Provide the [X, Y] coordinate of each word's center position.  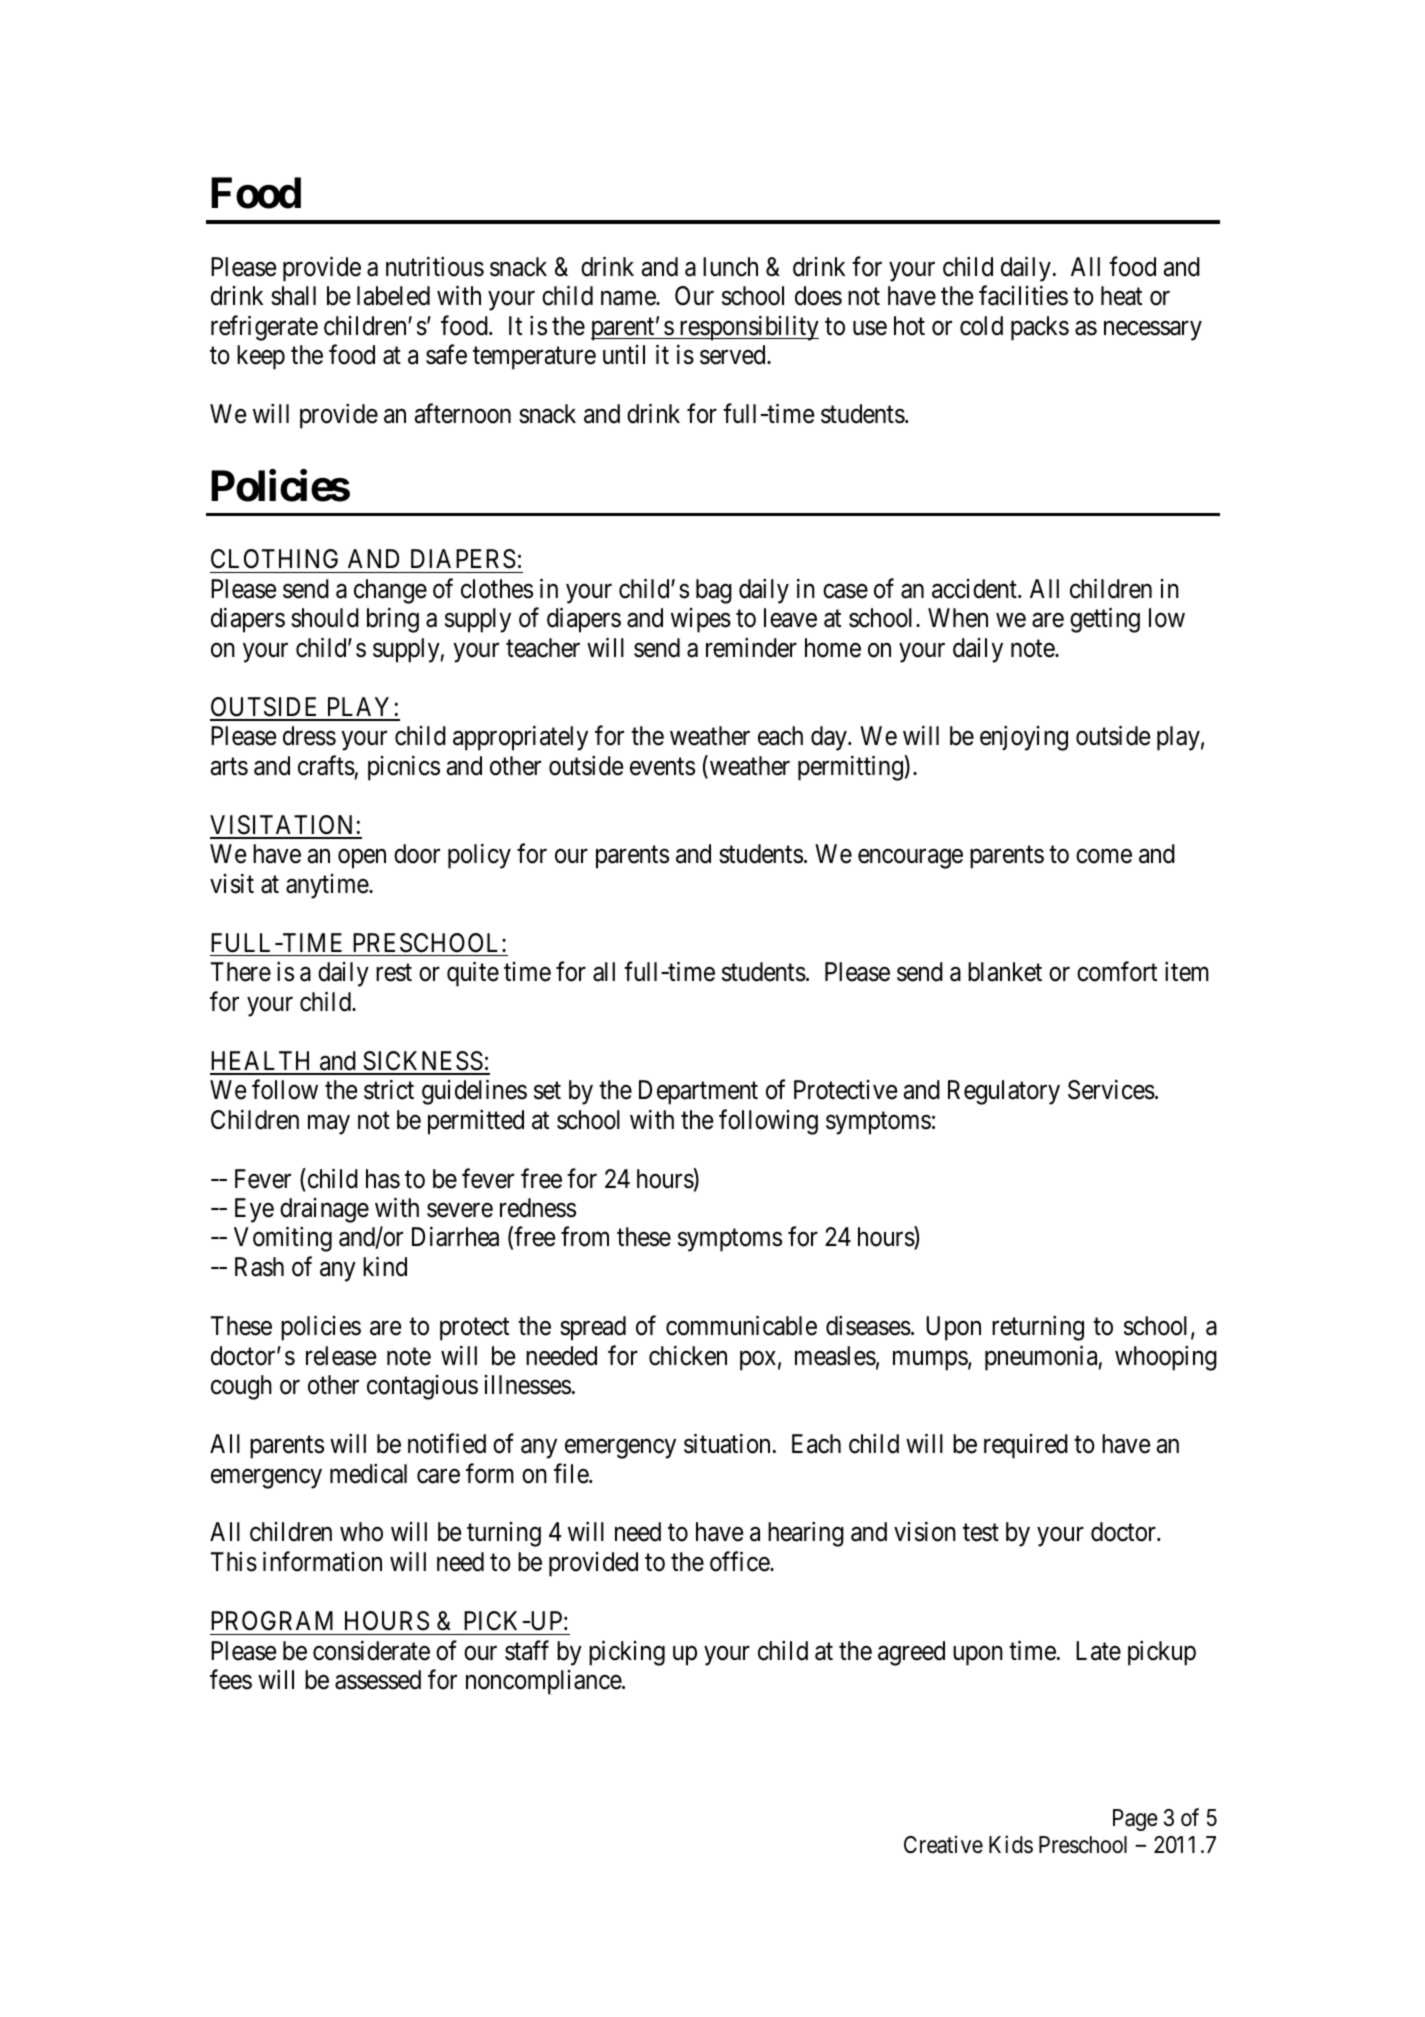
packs [1040, 328]
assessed [378, 1680]
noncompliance [544, 1682]
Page [1135, 1820]
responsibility [748, 328]
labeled [393, 296]
